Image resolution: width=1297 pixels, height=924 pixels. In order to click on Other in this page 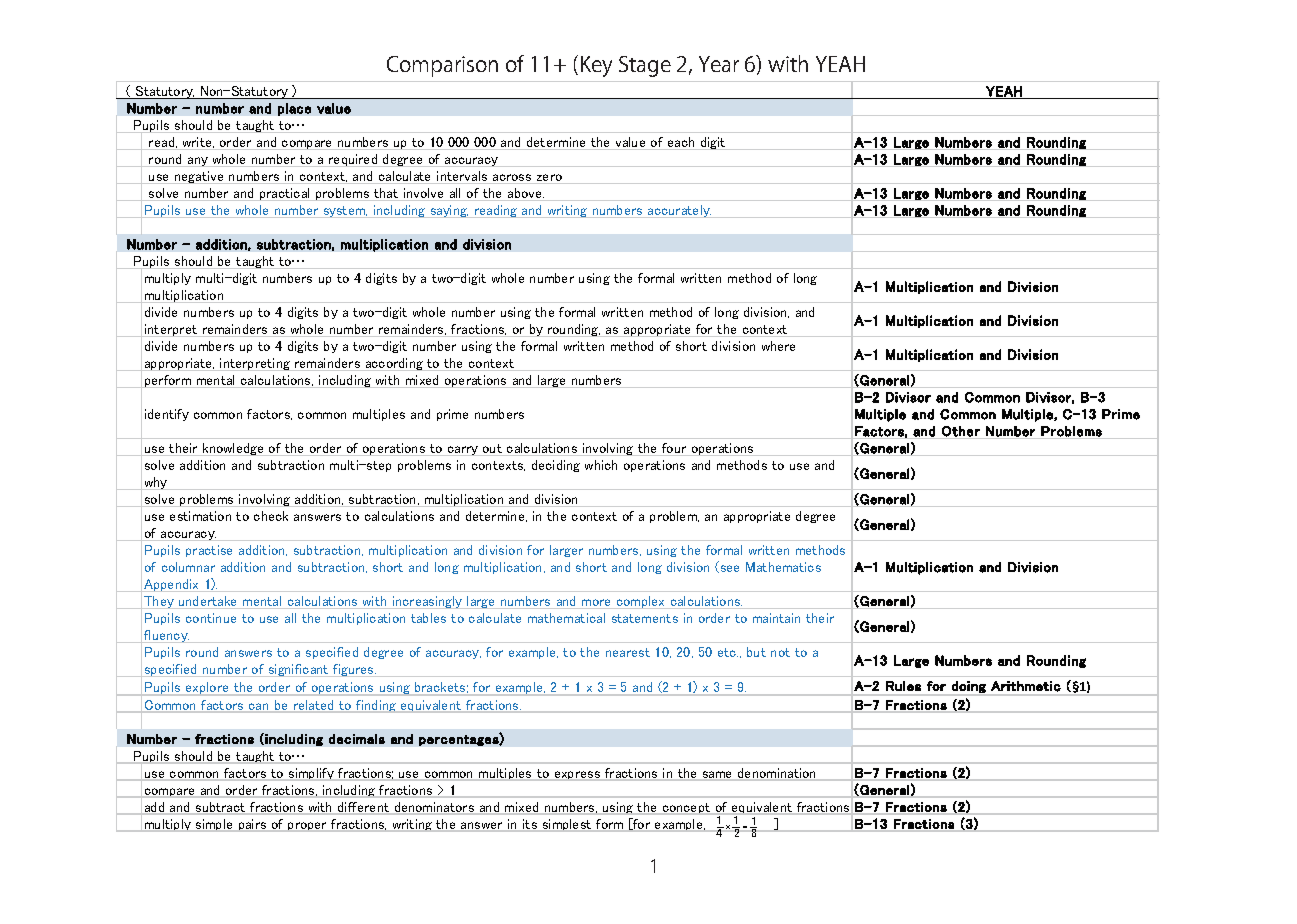, I will do `click(961, 432)`.
